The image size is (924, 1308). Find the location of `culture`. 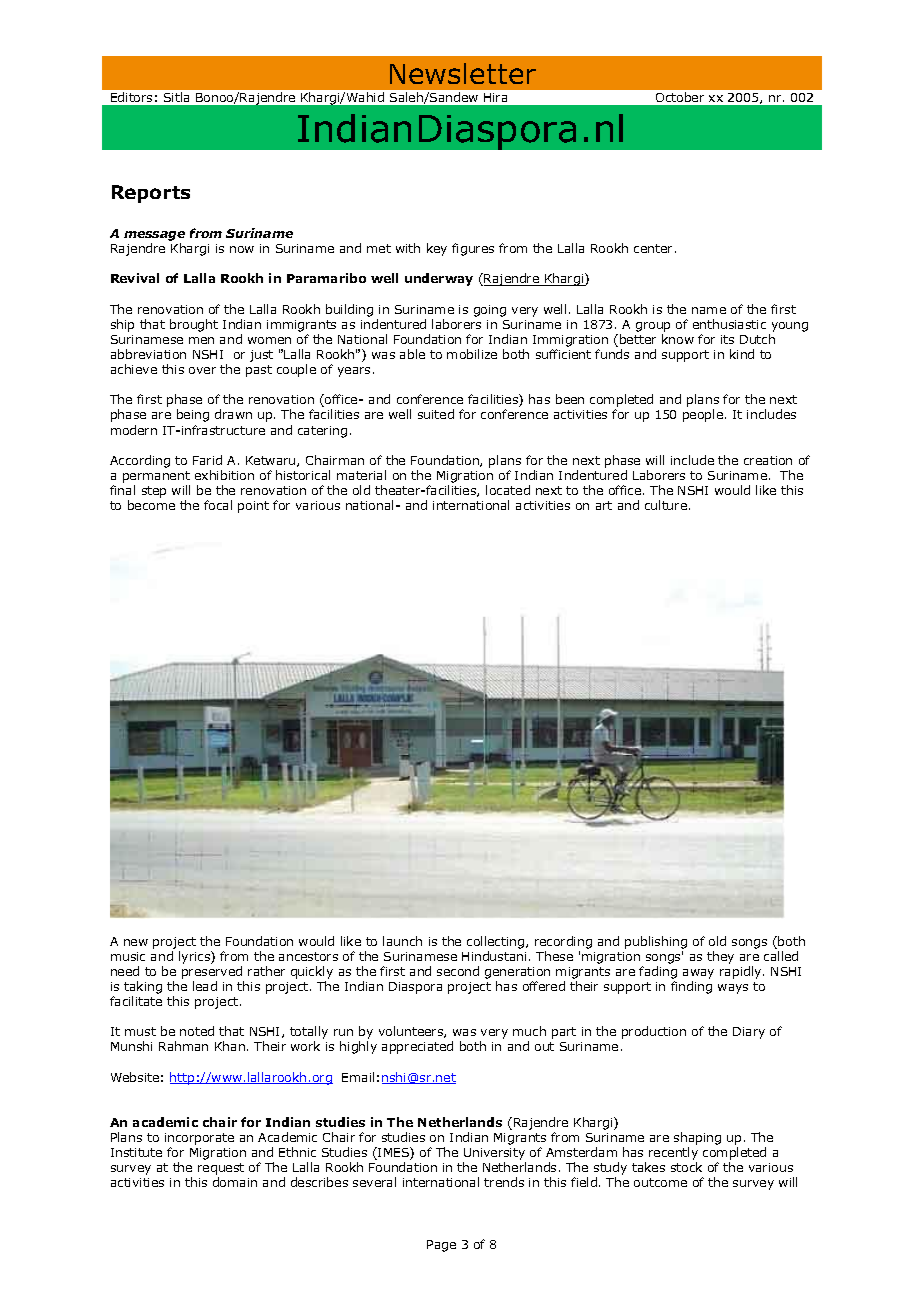

culture is located at coordinates (666, 505).
